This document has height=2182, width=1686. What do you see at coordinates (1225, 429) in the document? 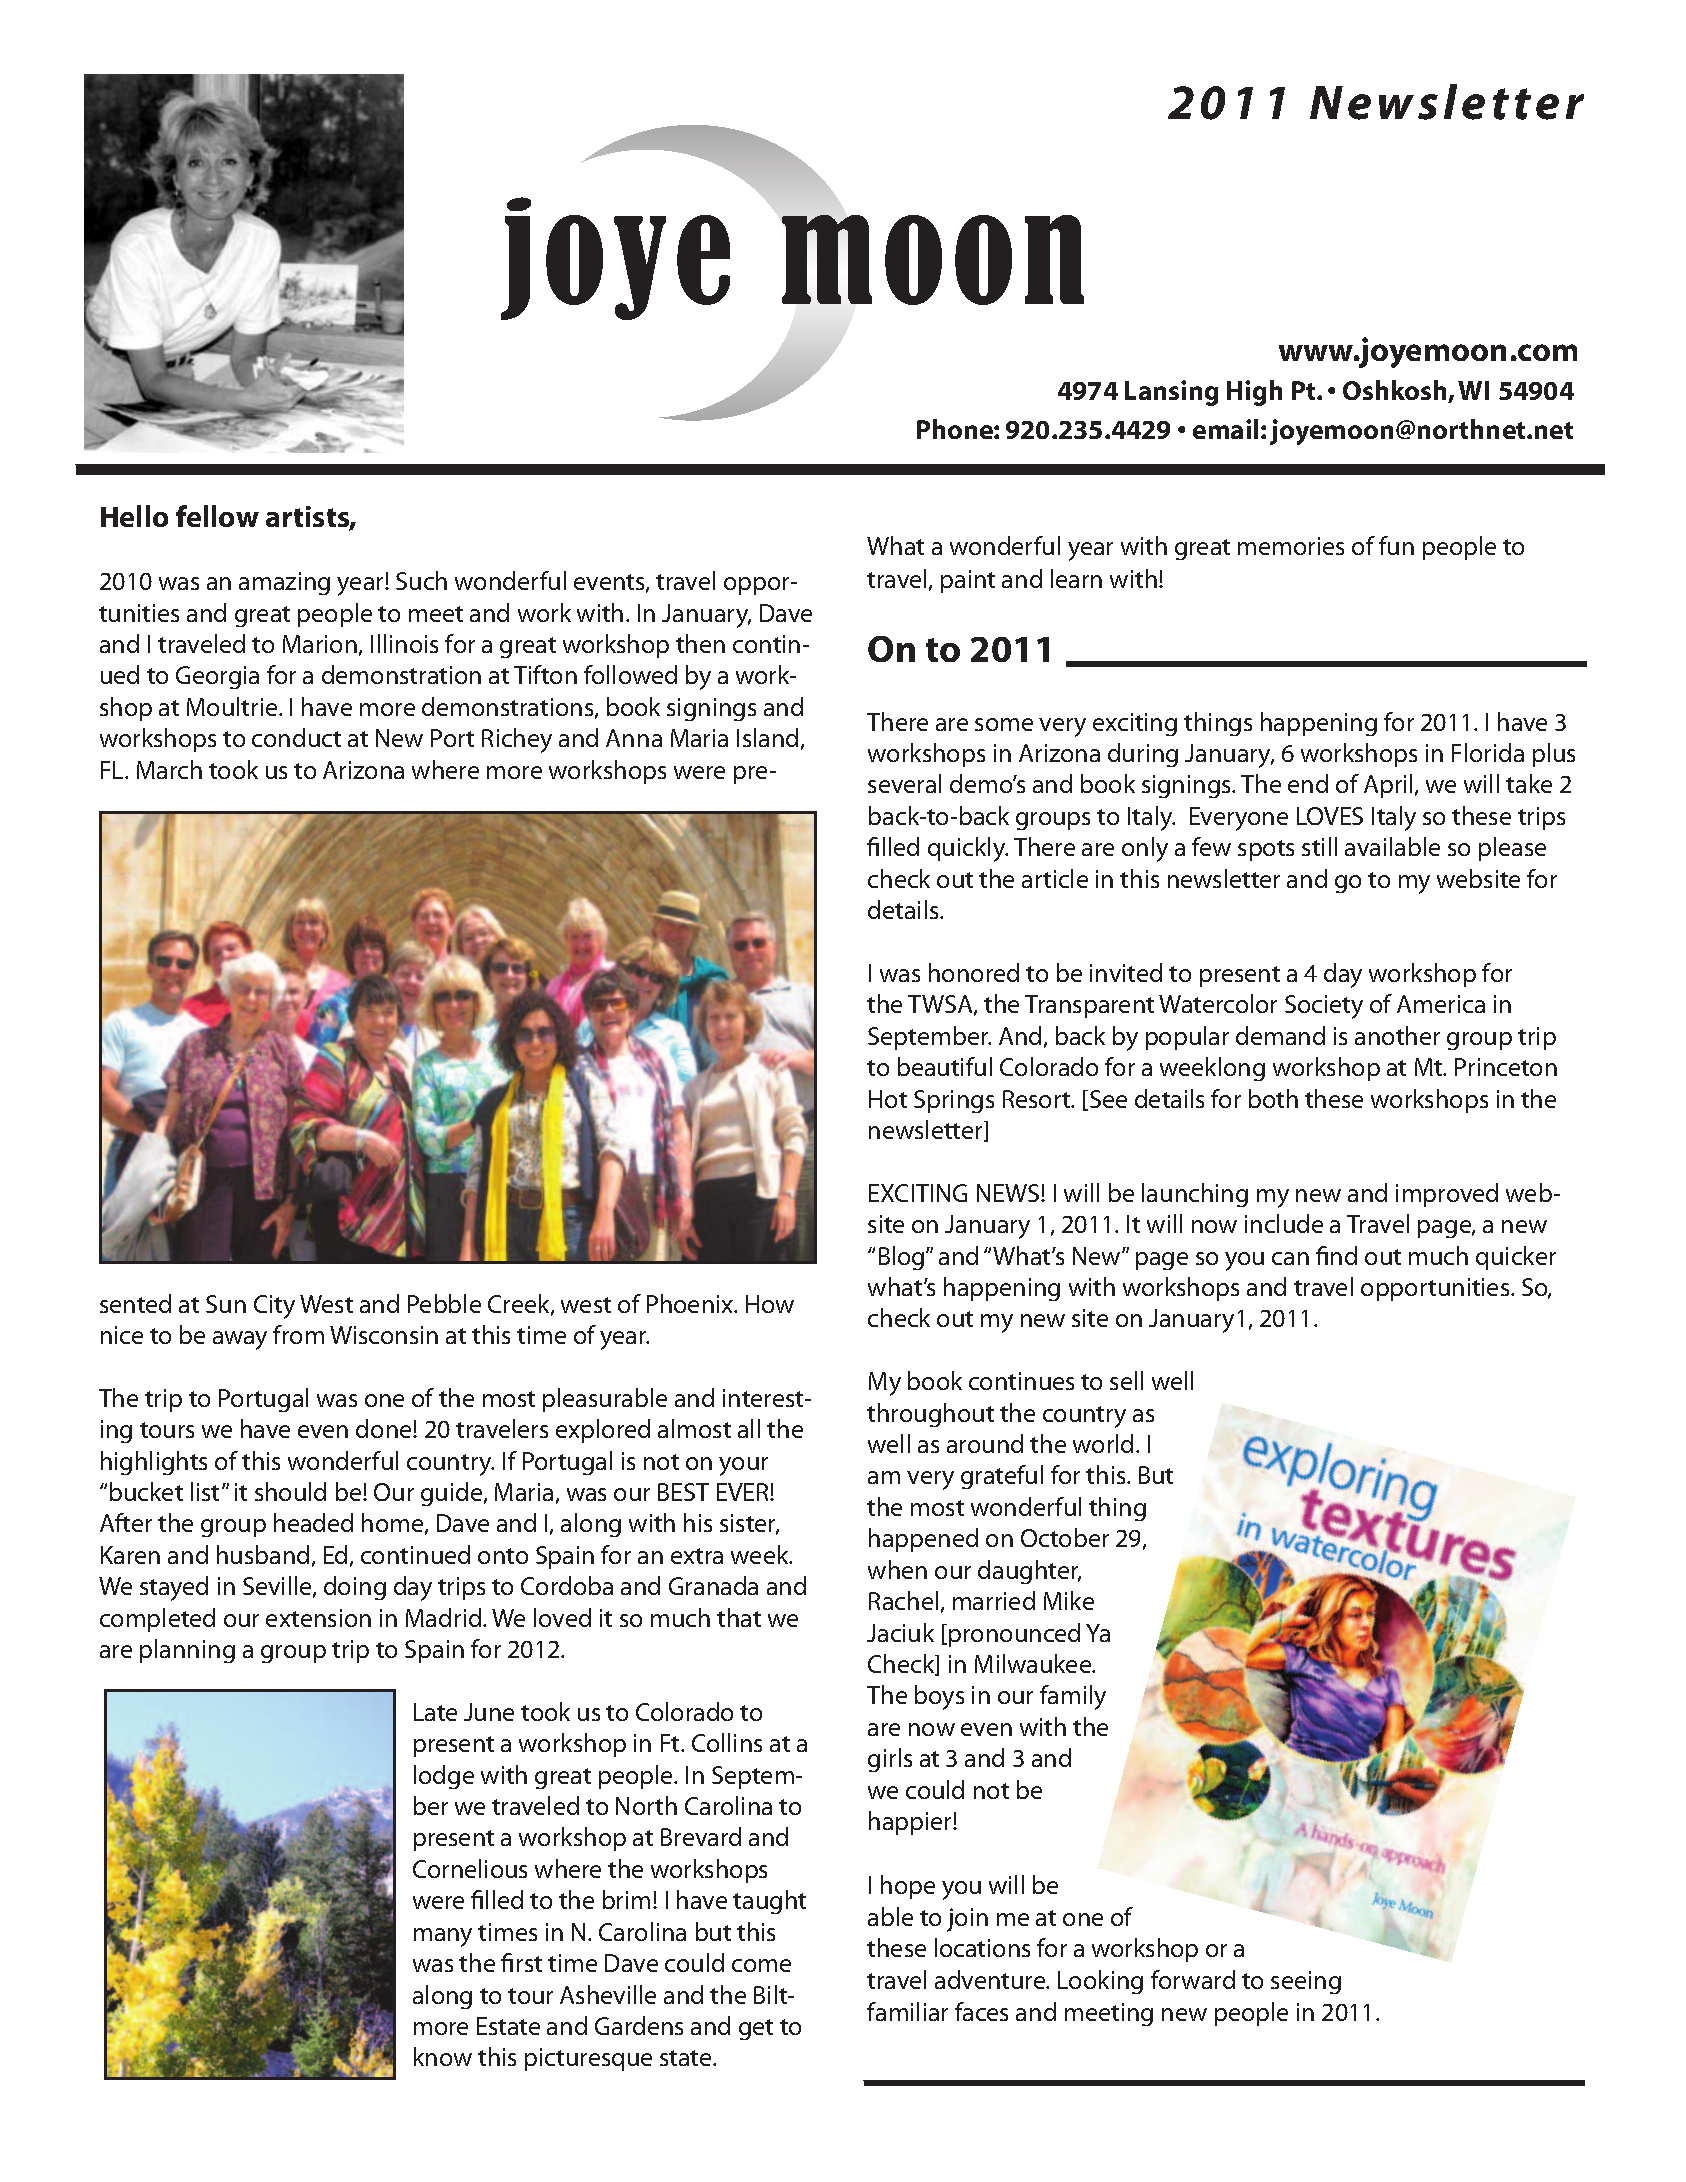
I see `email` at bounding box center [1225, 429].
